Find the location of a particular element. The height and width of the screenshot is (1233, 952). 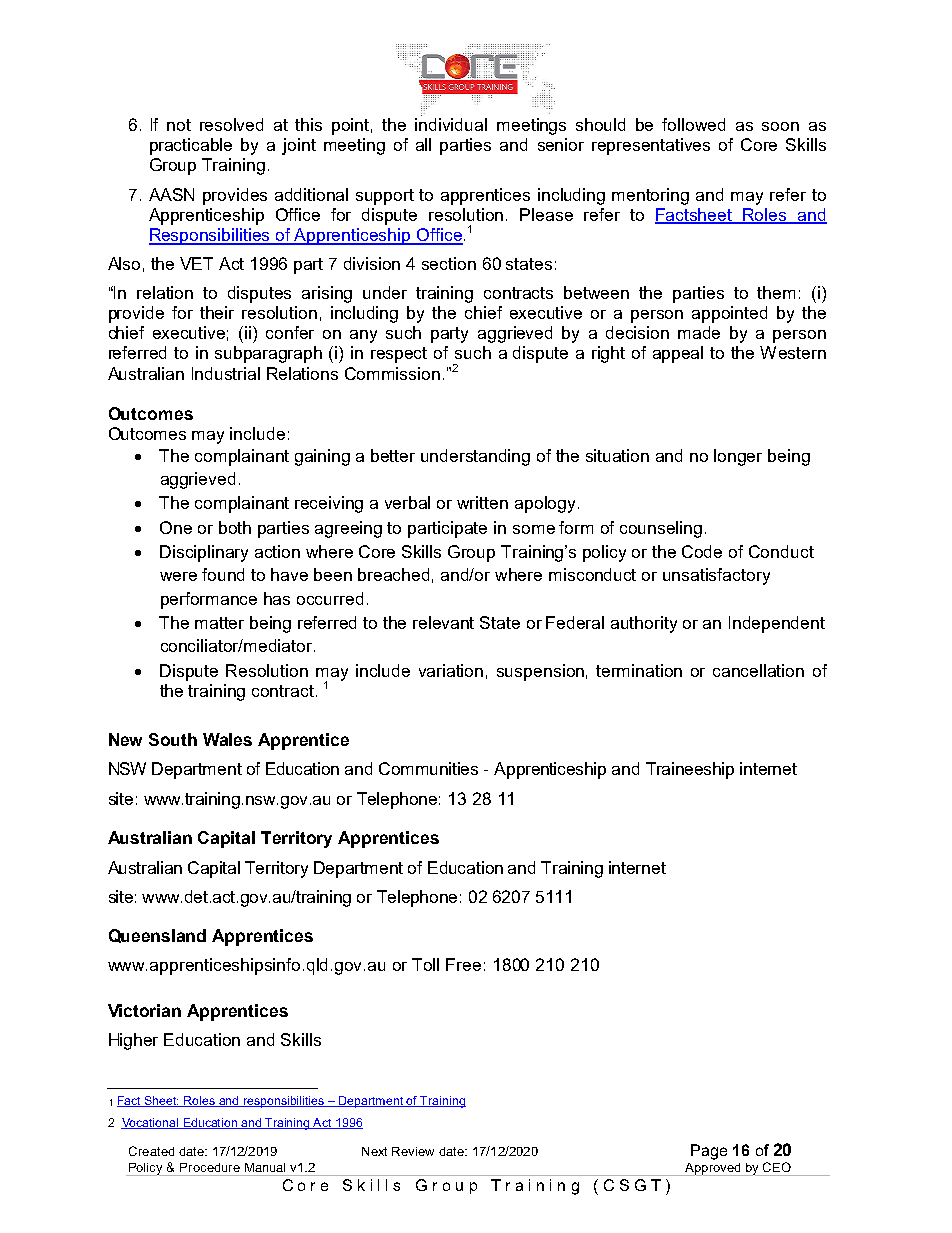

followed is located at coordinates (693, 124).
